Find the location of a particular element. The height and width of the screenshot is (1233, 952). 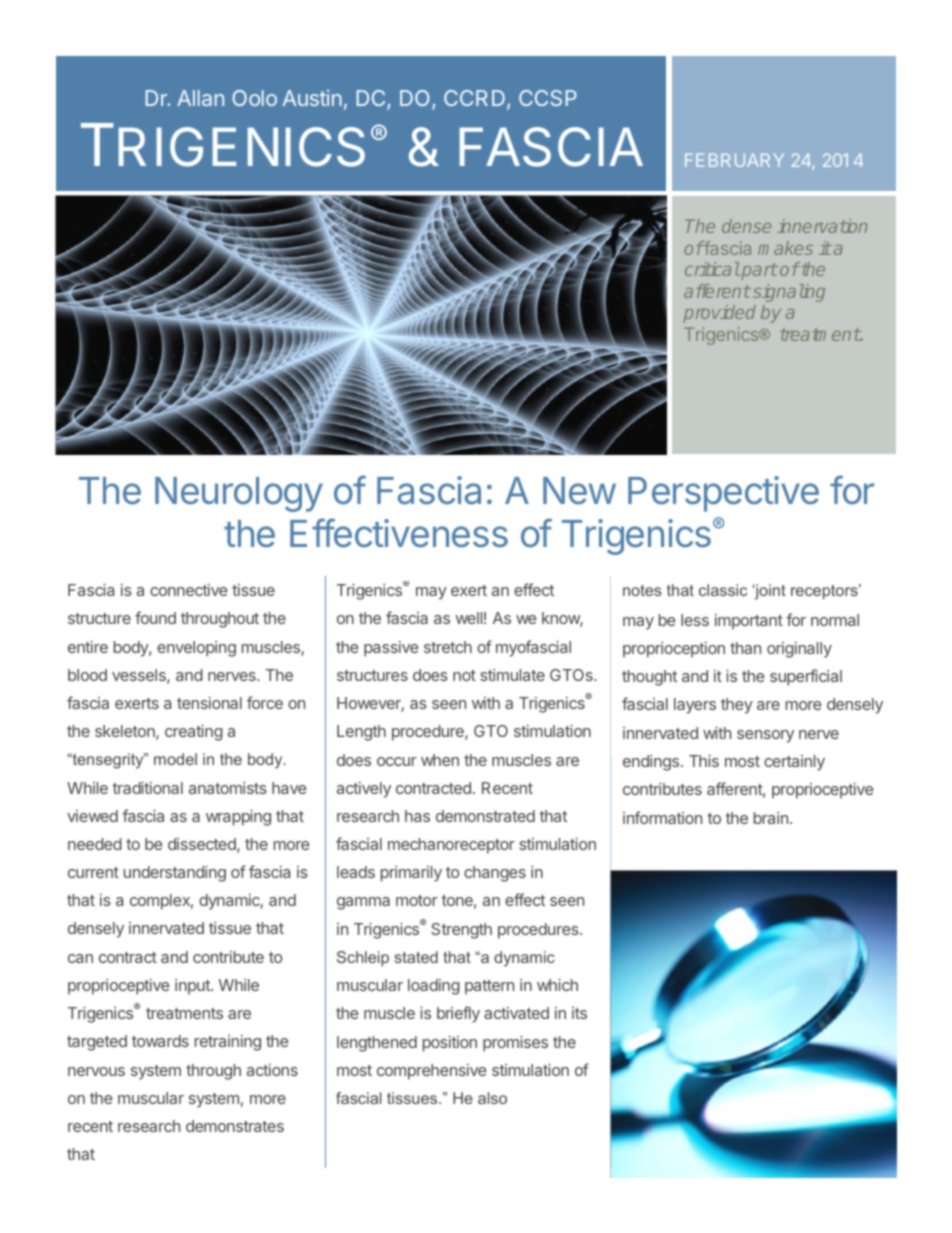

CCSP is located at coordinates (548, 98).
